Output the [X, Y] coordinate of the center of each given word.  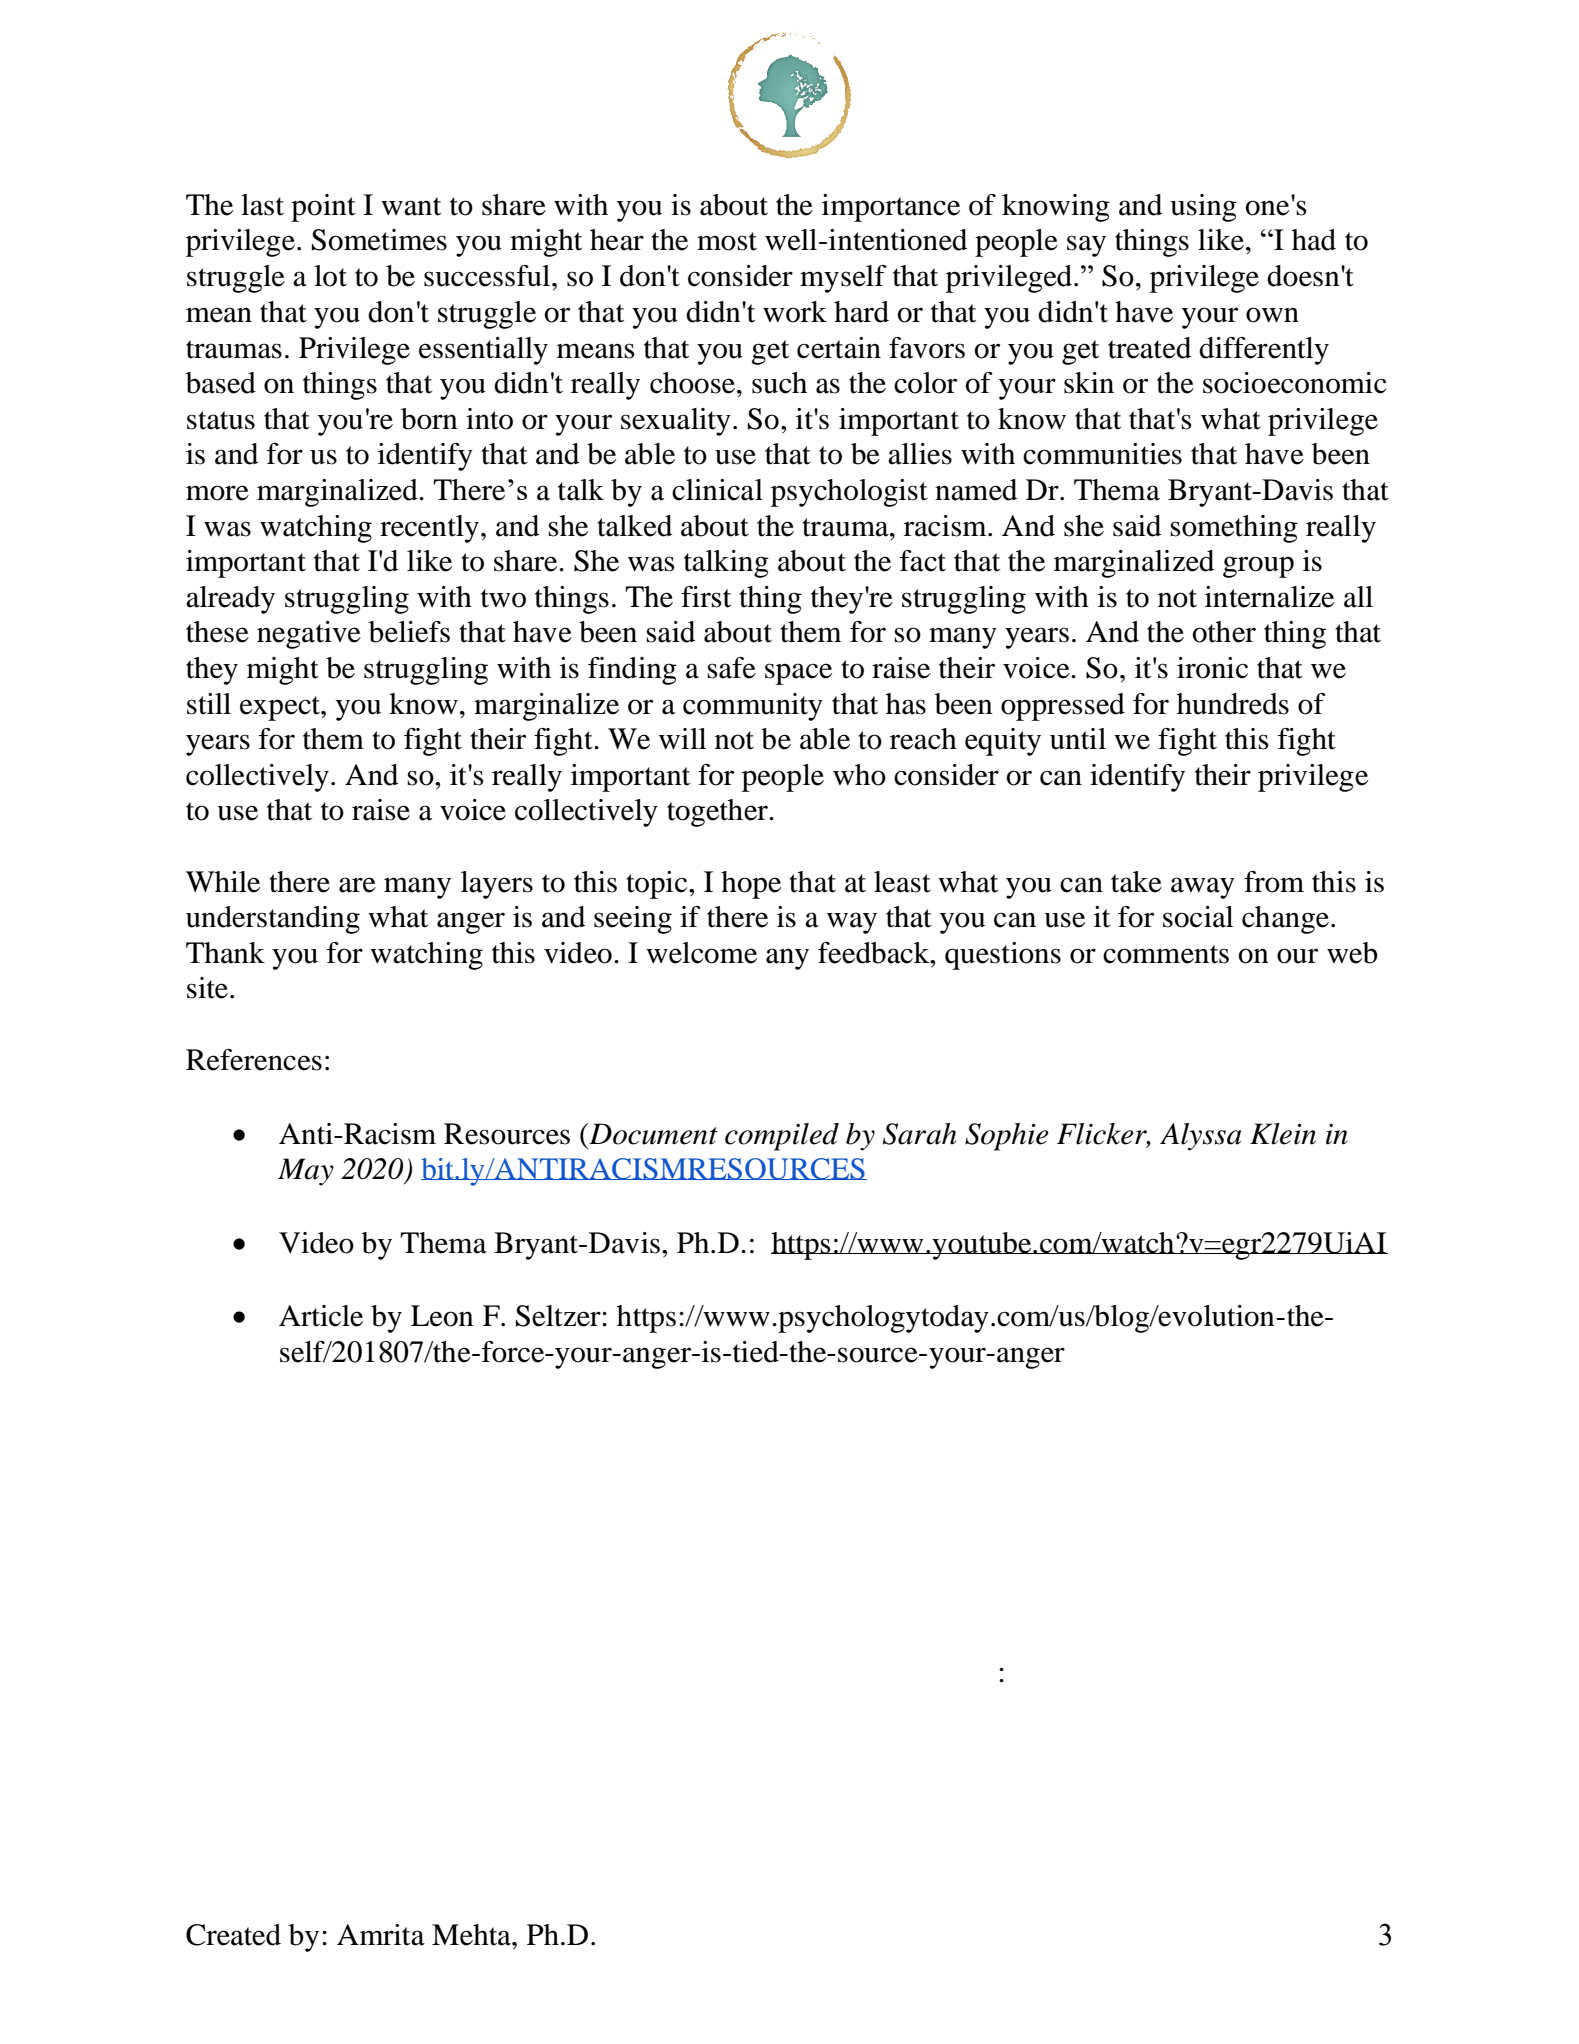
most [727, 241]
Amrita [381, 1935]
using [1203, 208]
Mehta [472, 1935]
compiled [782, 1137]
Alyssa [1200, 1137]
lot [330, 276]
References [254, 1060]
